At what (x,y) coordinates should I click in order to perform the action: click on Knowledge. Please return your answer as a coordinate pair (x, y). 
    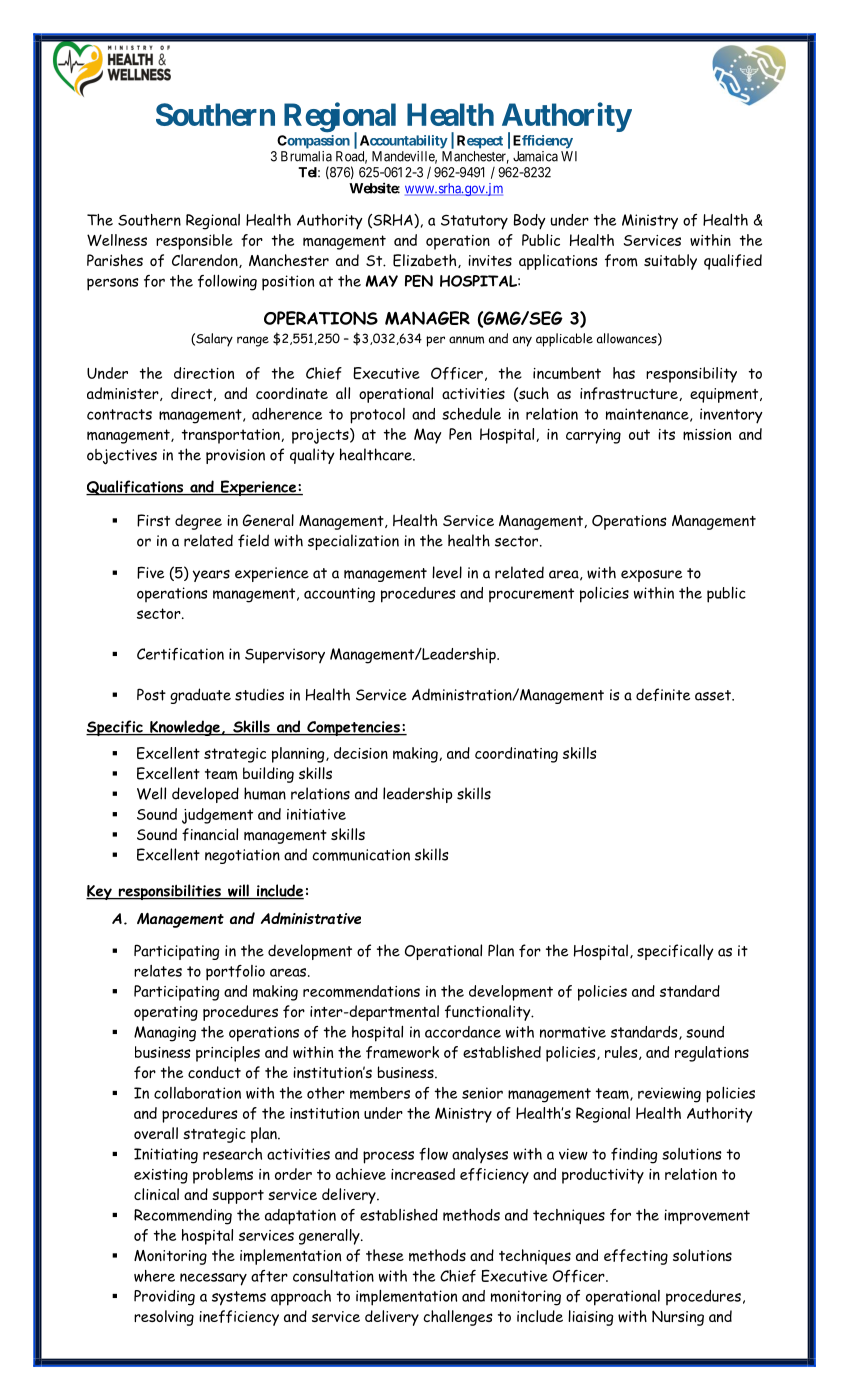
    Looking at the image, I should click on (185, 728).
